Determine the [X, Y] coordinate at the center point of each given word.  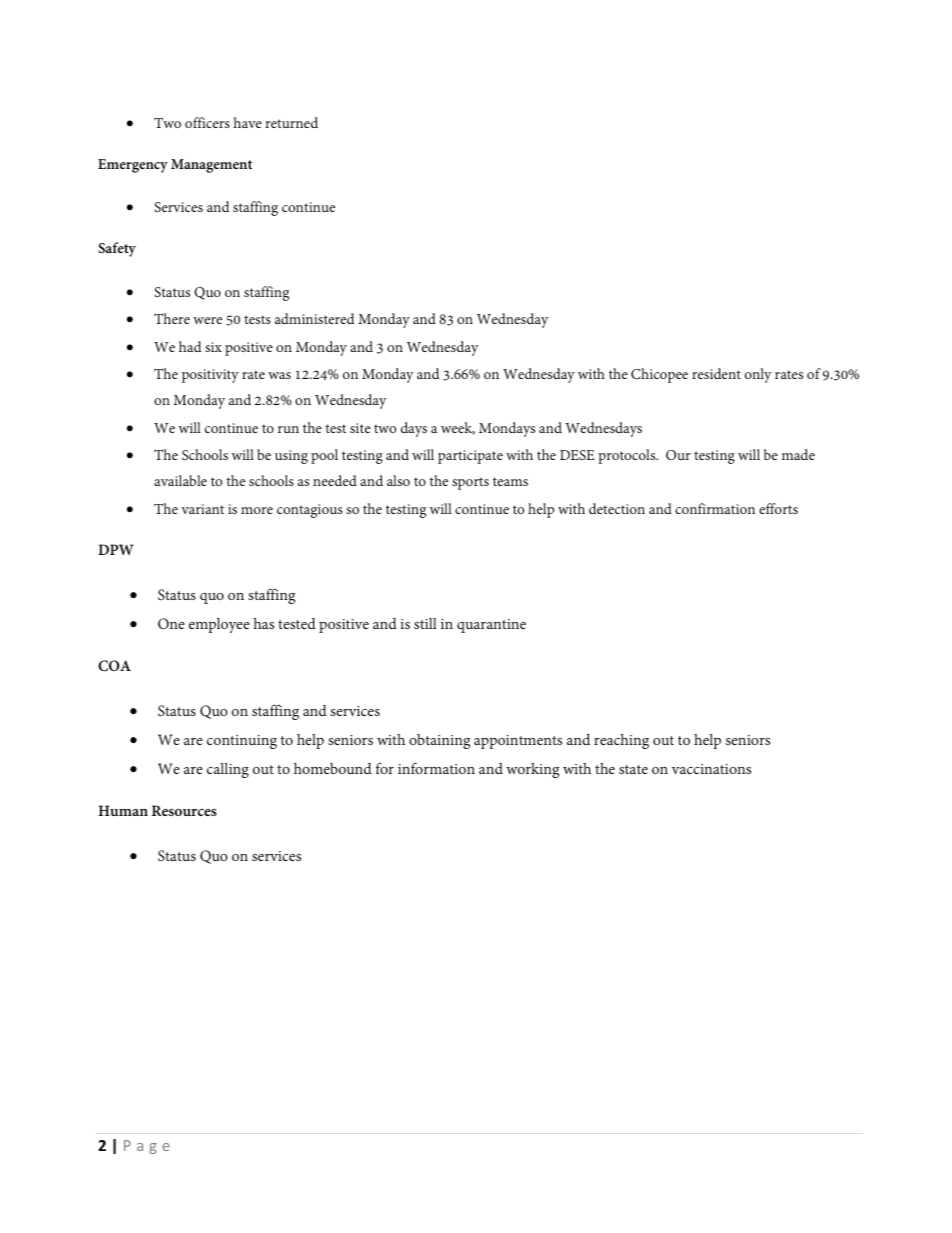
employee [219, 625]
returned [291, 122]
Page [147, 1147]
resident [716, 373]
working [532, 770]
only [758, 375]
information [436, 768]
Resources [184, 810]
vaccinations [711, 769]
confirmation [715, 508]
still [425, 623]
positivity [210, 376]
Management [211, 166]
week [458, 428]
